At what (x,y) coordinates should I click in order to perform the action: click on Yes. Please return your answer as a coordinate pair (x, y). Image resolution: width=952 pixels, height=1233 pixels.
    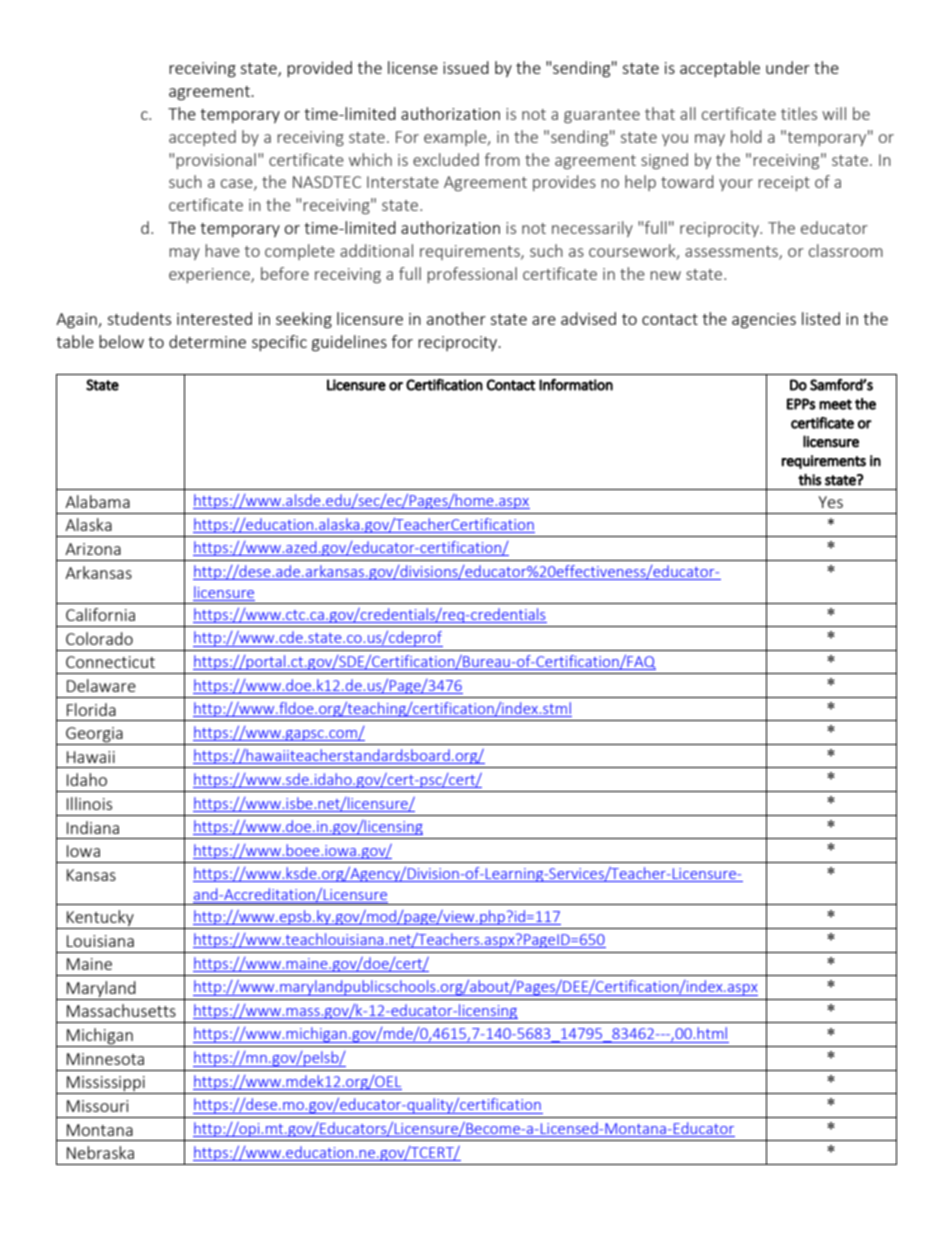
    Looking at the image, I should click on (830, 502).
